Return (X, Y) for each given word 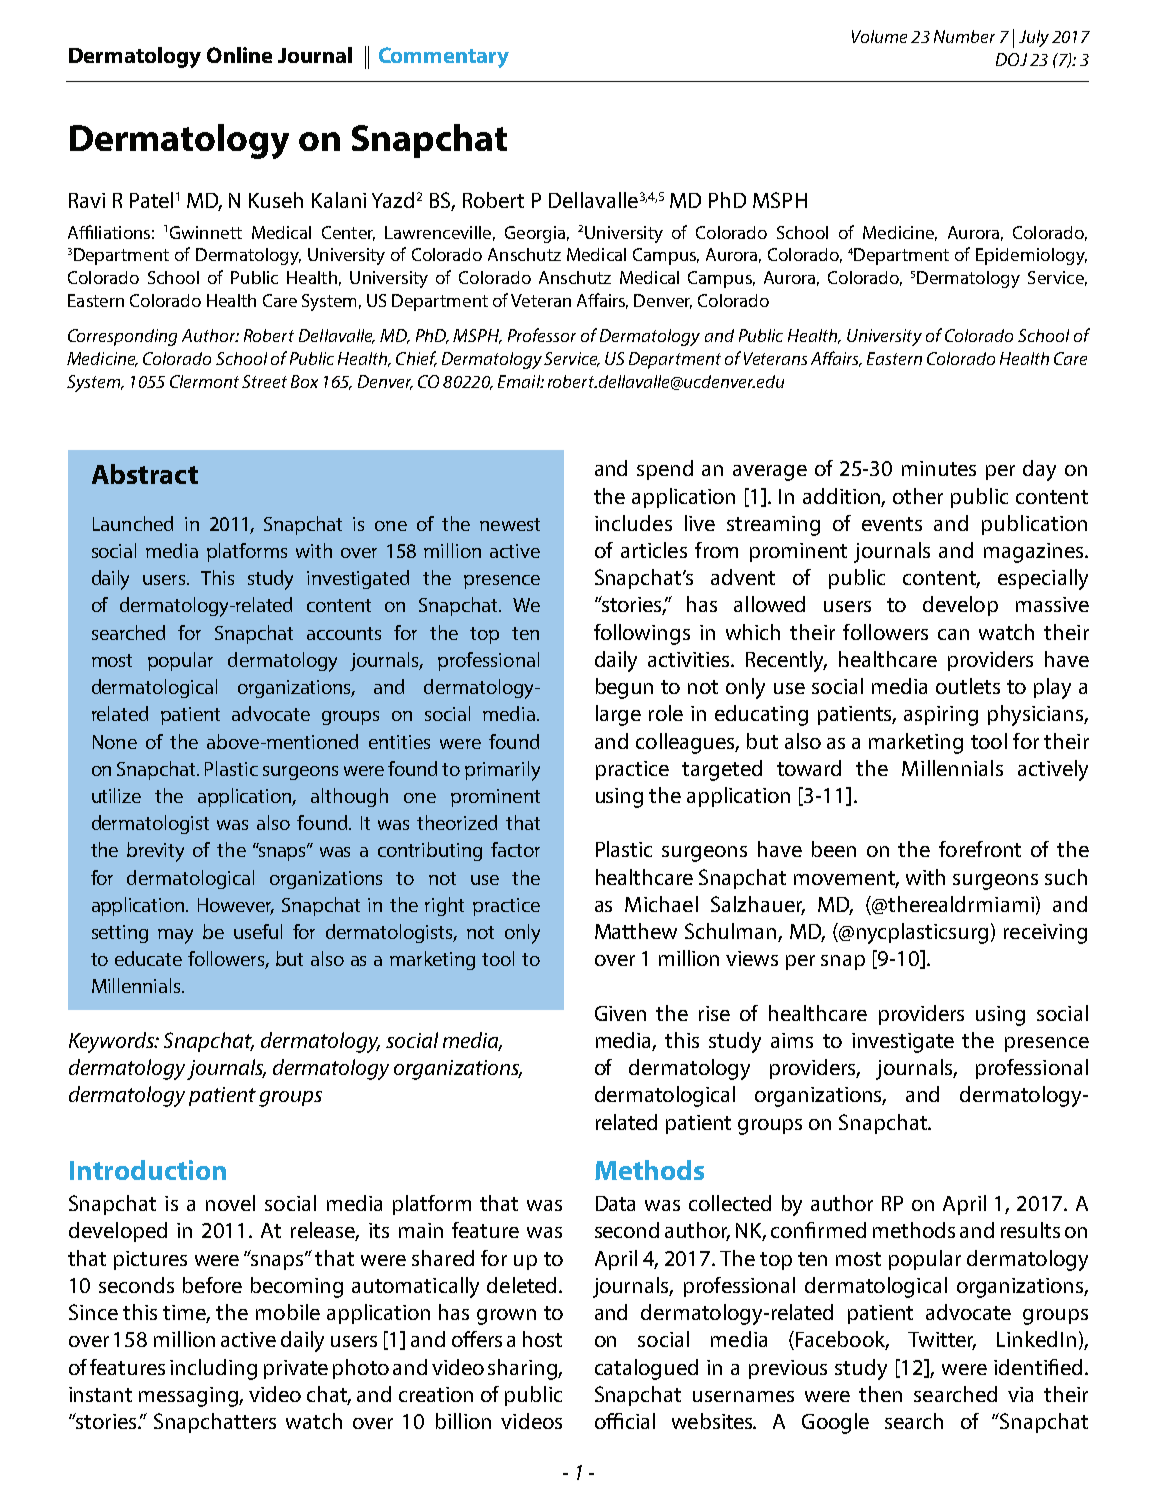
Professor (542, 335)
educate (148, 958)
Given (620, 1013)
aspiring (941, 716)
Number (964, 36)
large (618, 715)
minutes (939, 468)
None (115, 742)
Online (239, 55)
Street (264, 381)
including (213, 1369)
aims (792, 1040)
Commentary (444, 57)
